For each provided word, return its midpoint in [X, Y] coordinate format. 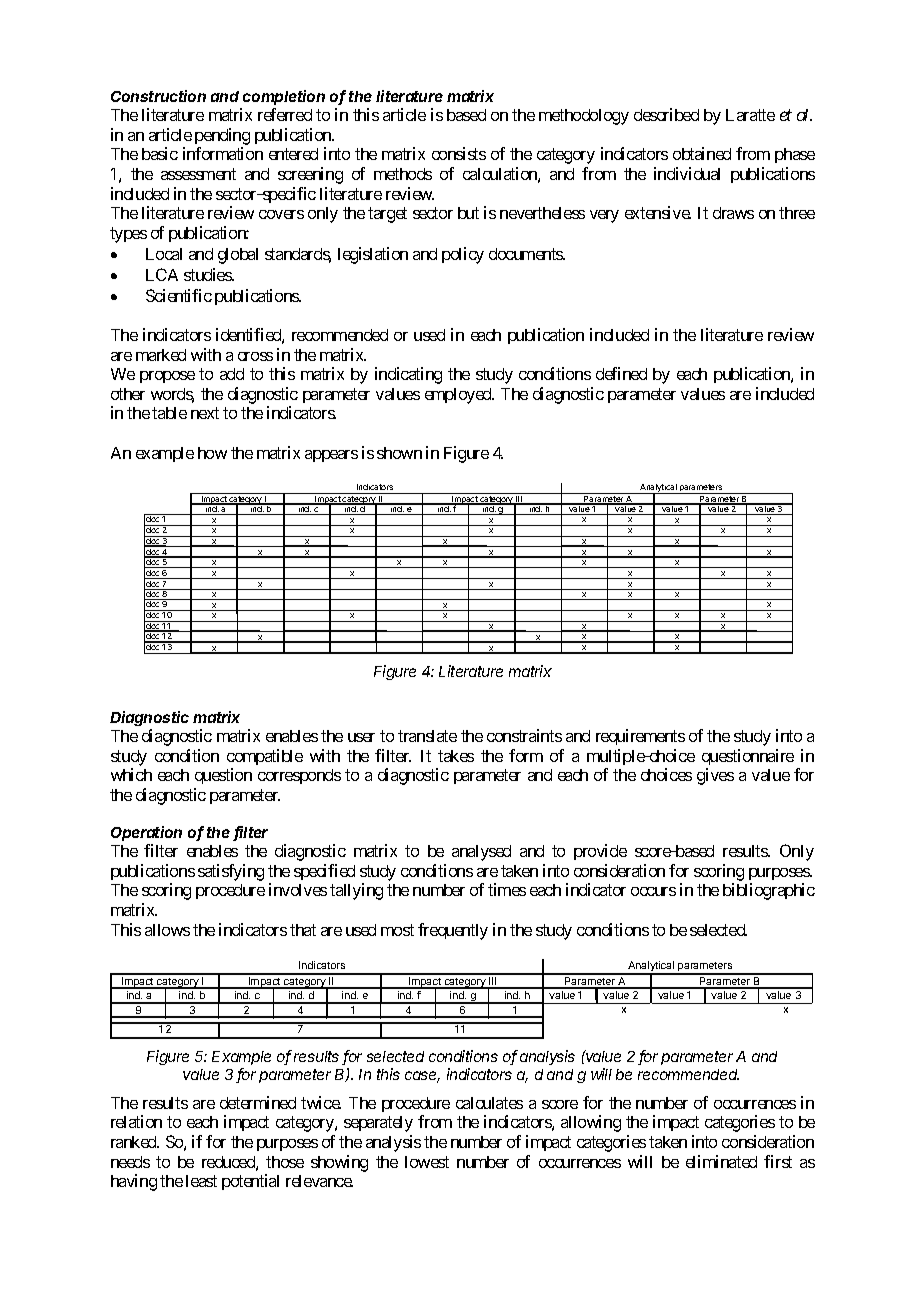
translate [427, 736]
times [507, 889]
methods [403, 174]
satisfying [231, 872]
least [201, 1181]
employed [459, 396]
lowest [427, 1162]
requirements [640, 737]
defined [621, 373]
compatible [265, 757]
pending [222, 136]
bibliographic [769, 891]
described [666, 114]
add [232, 374]
